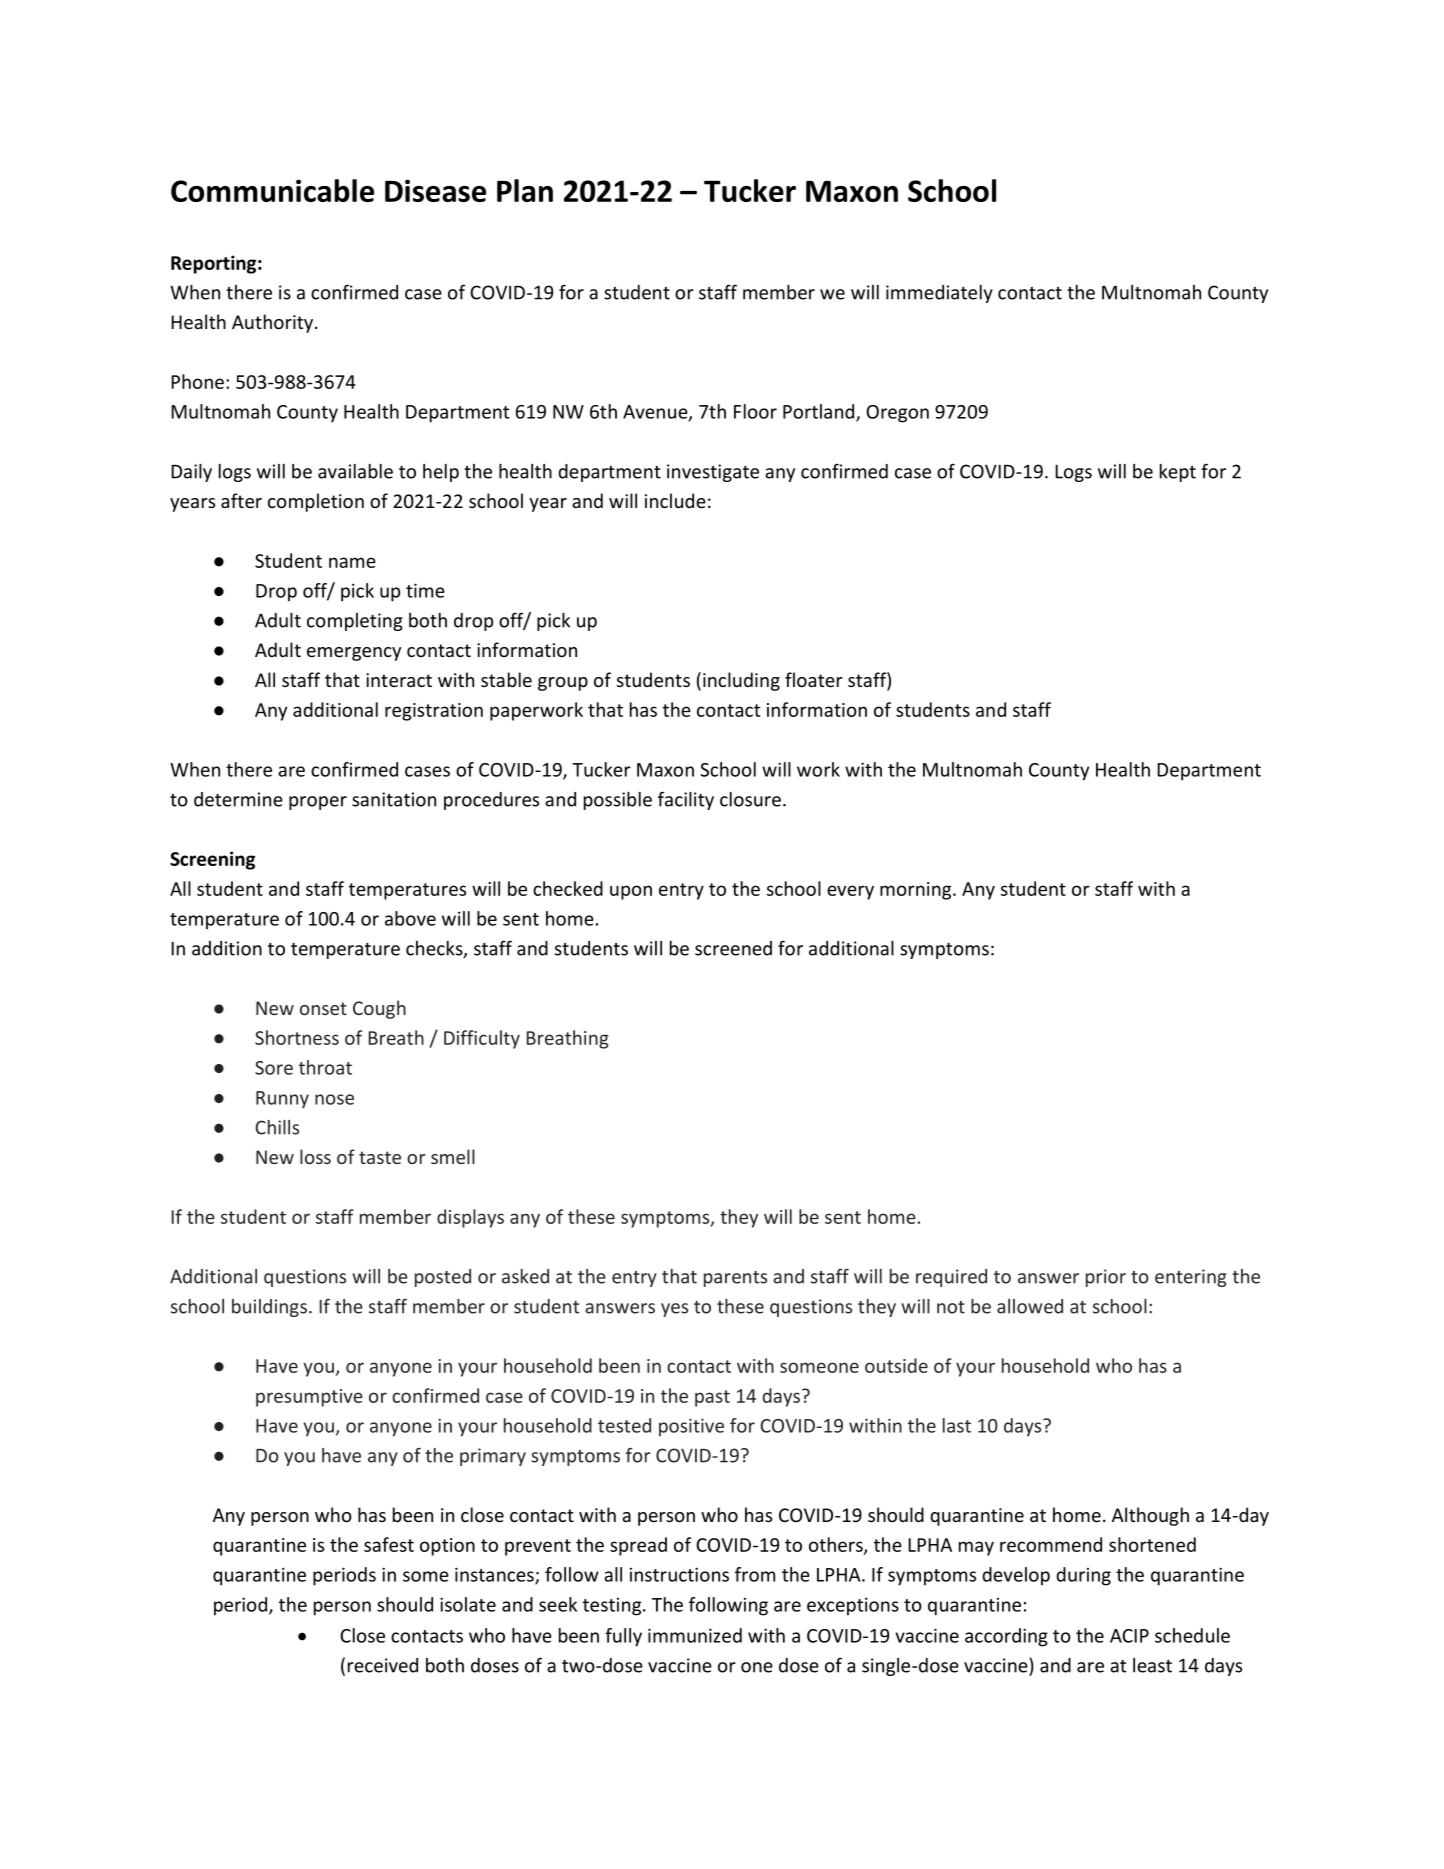 This page has height=1869, width=1444. What do you see at coordinates (741, 681) in the page?
I see `including` at bounding box center [741, 681].
